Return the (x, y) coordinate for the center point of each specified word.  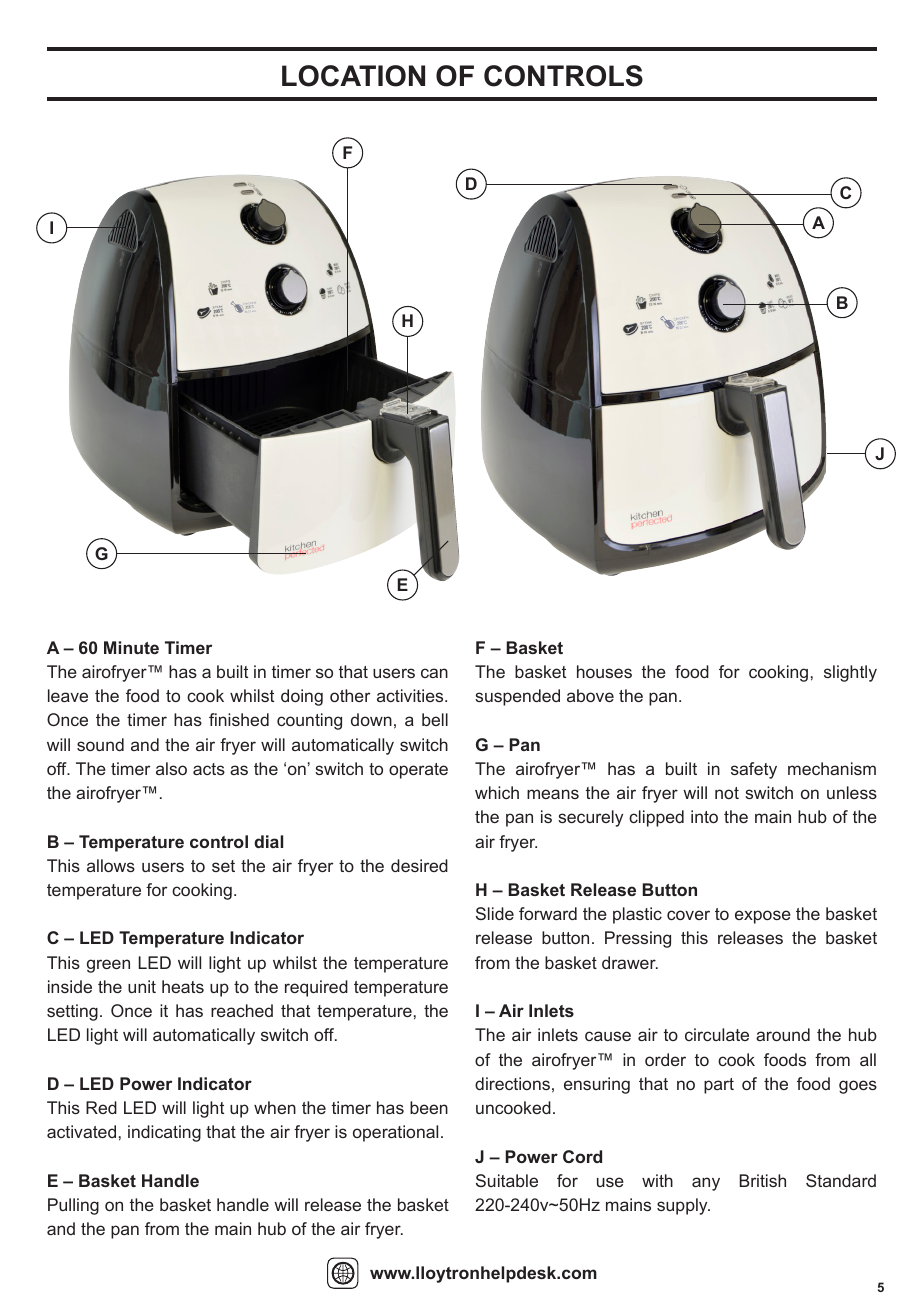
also (171, 768)
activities (411, 695)
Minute (131, 647)
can (434, 673)
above (590, 695)
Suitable (507, 1180)
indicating (164, 1133)
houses (604, 671)
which (497, 792)
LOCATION (353, 76)
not (727, 793)
